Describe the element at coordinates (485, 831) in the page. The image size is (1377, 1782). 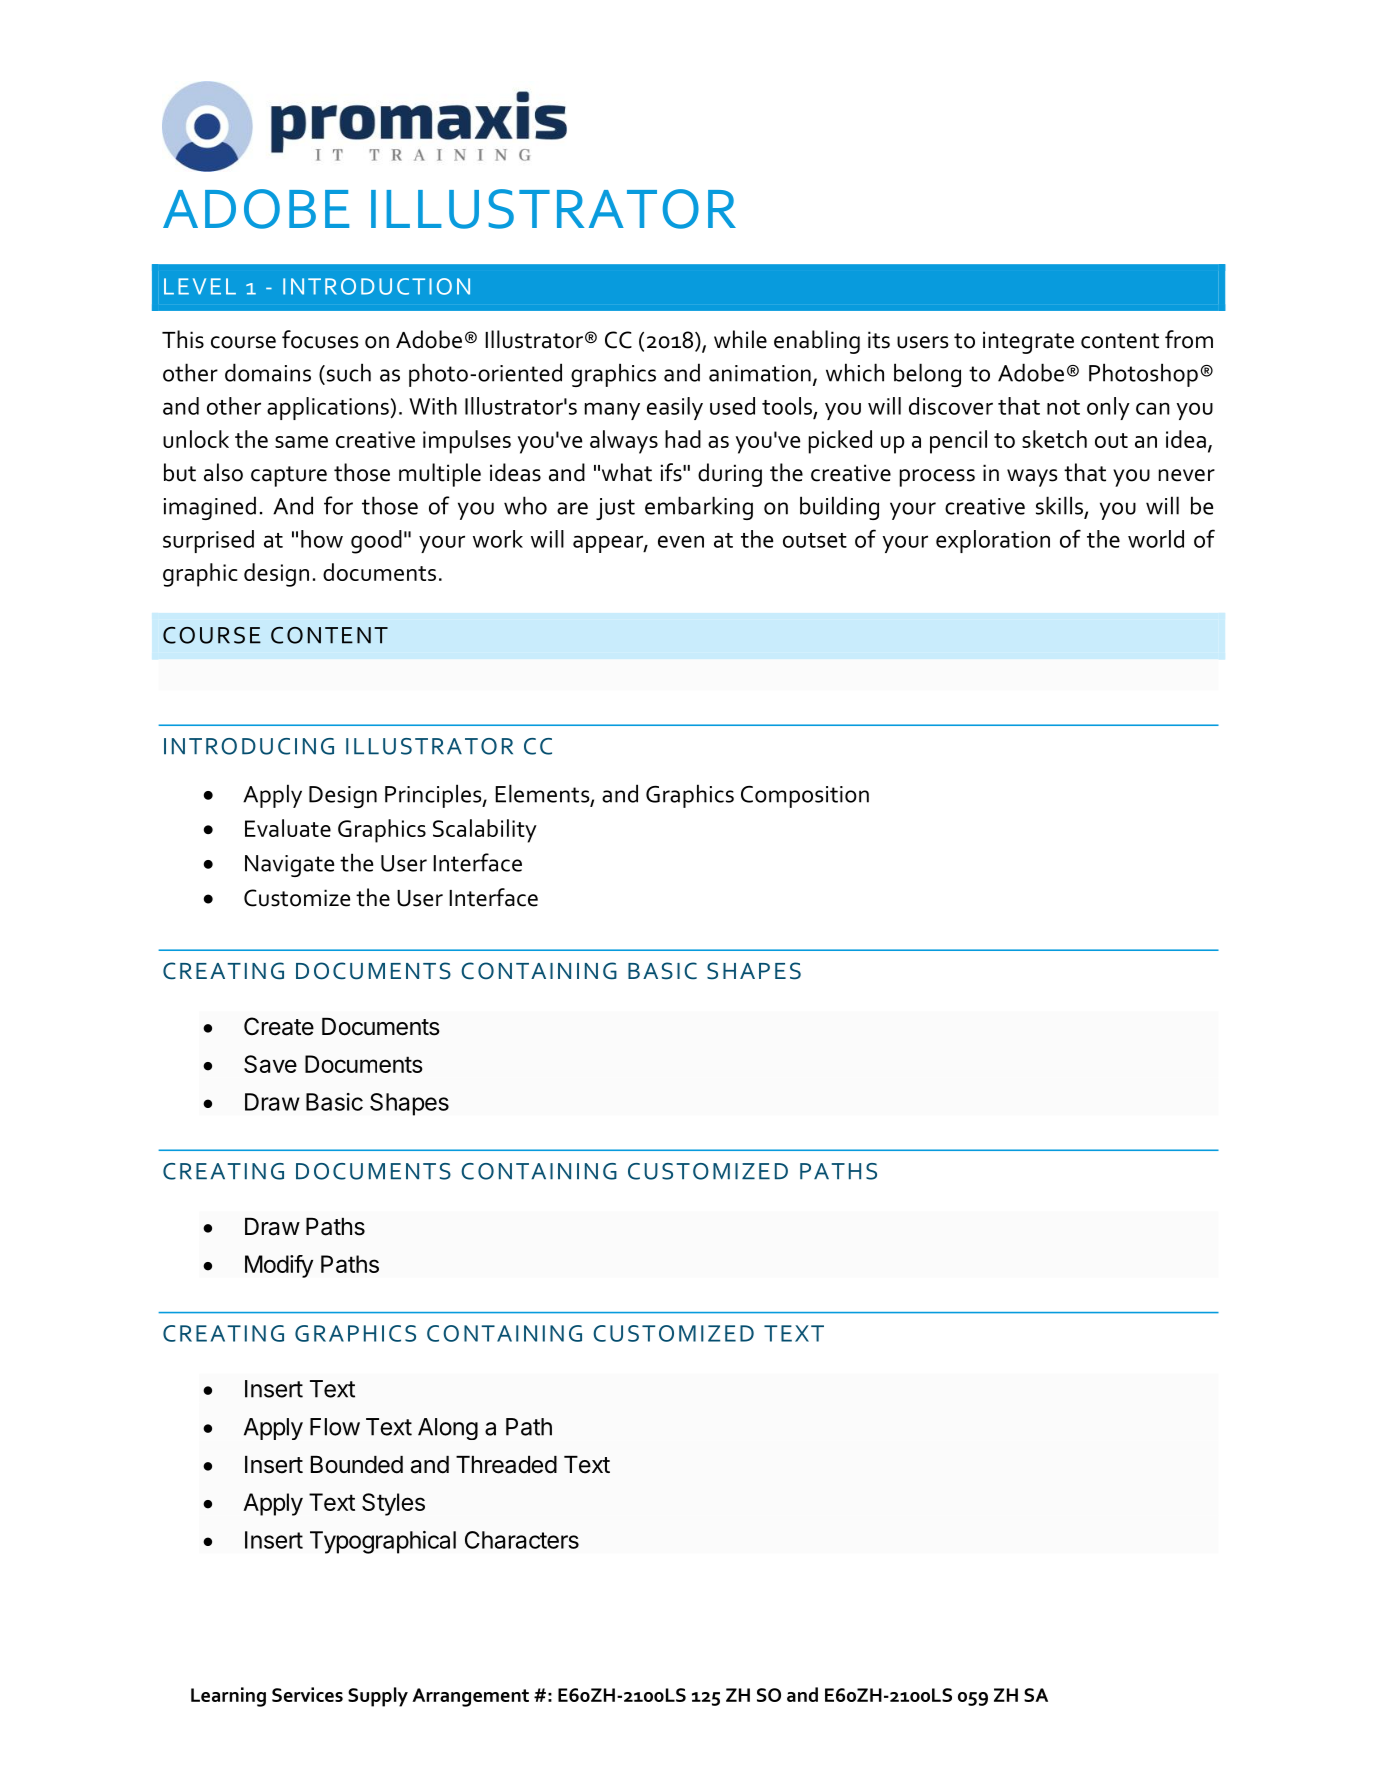
I see `Scalability` at that location.
